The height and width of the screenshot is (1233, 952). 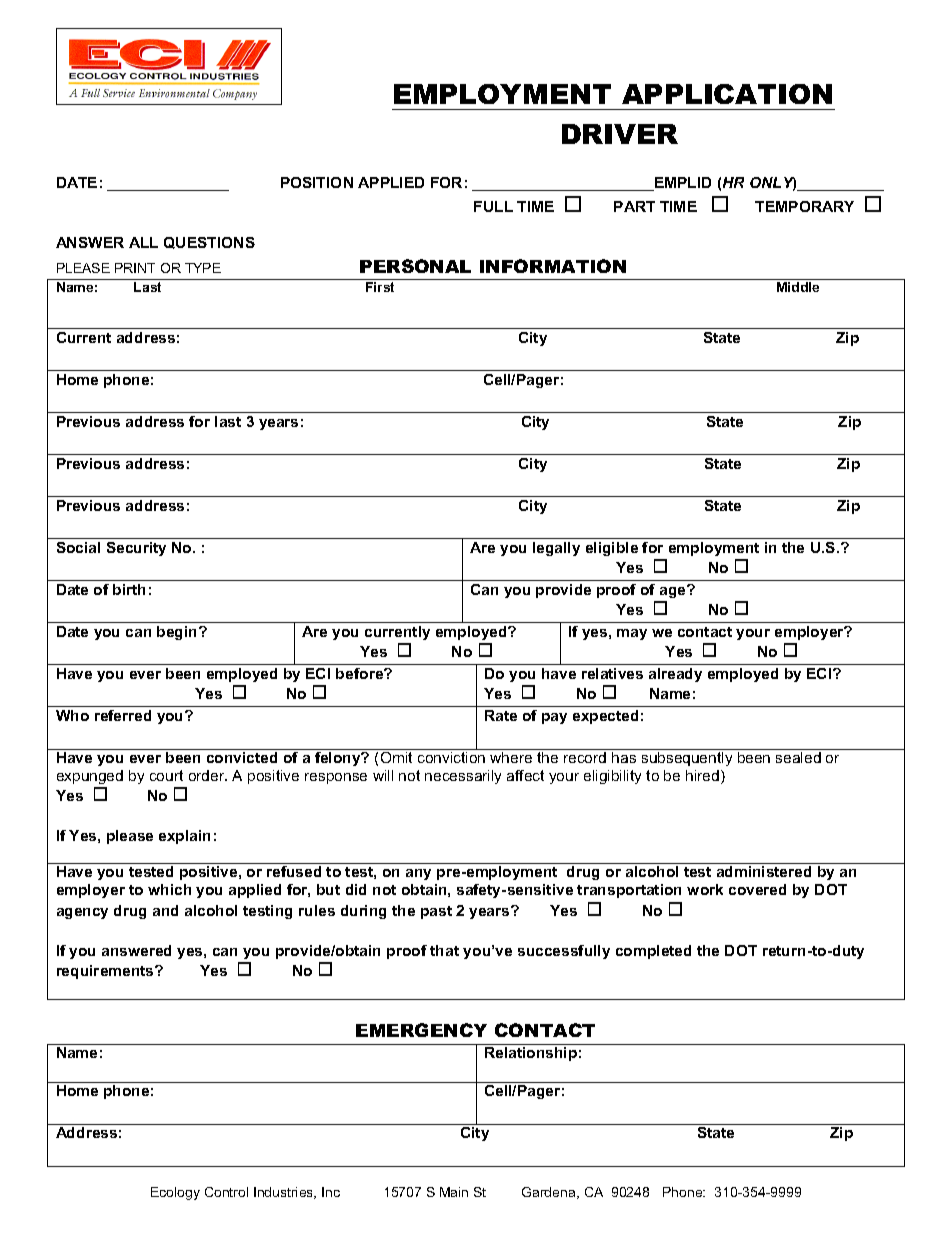 I want to click on begin, so click(x=178, y=633).
